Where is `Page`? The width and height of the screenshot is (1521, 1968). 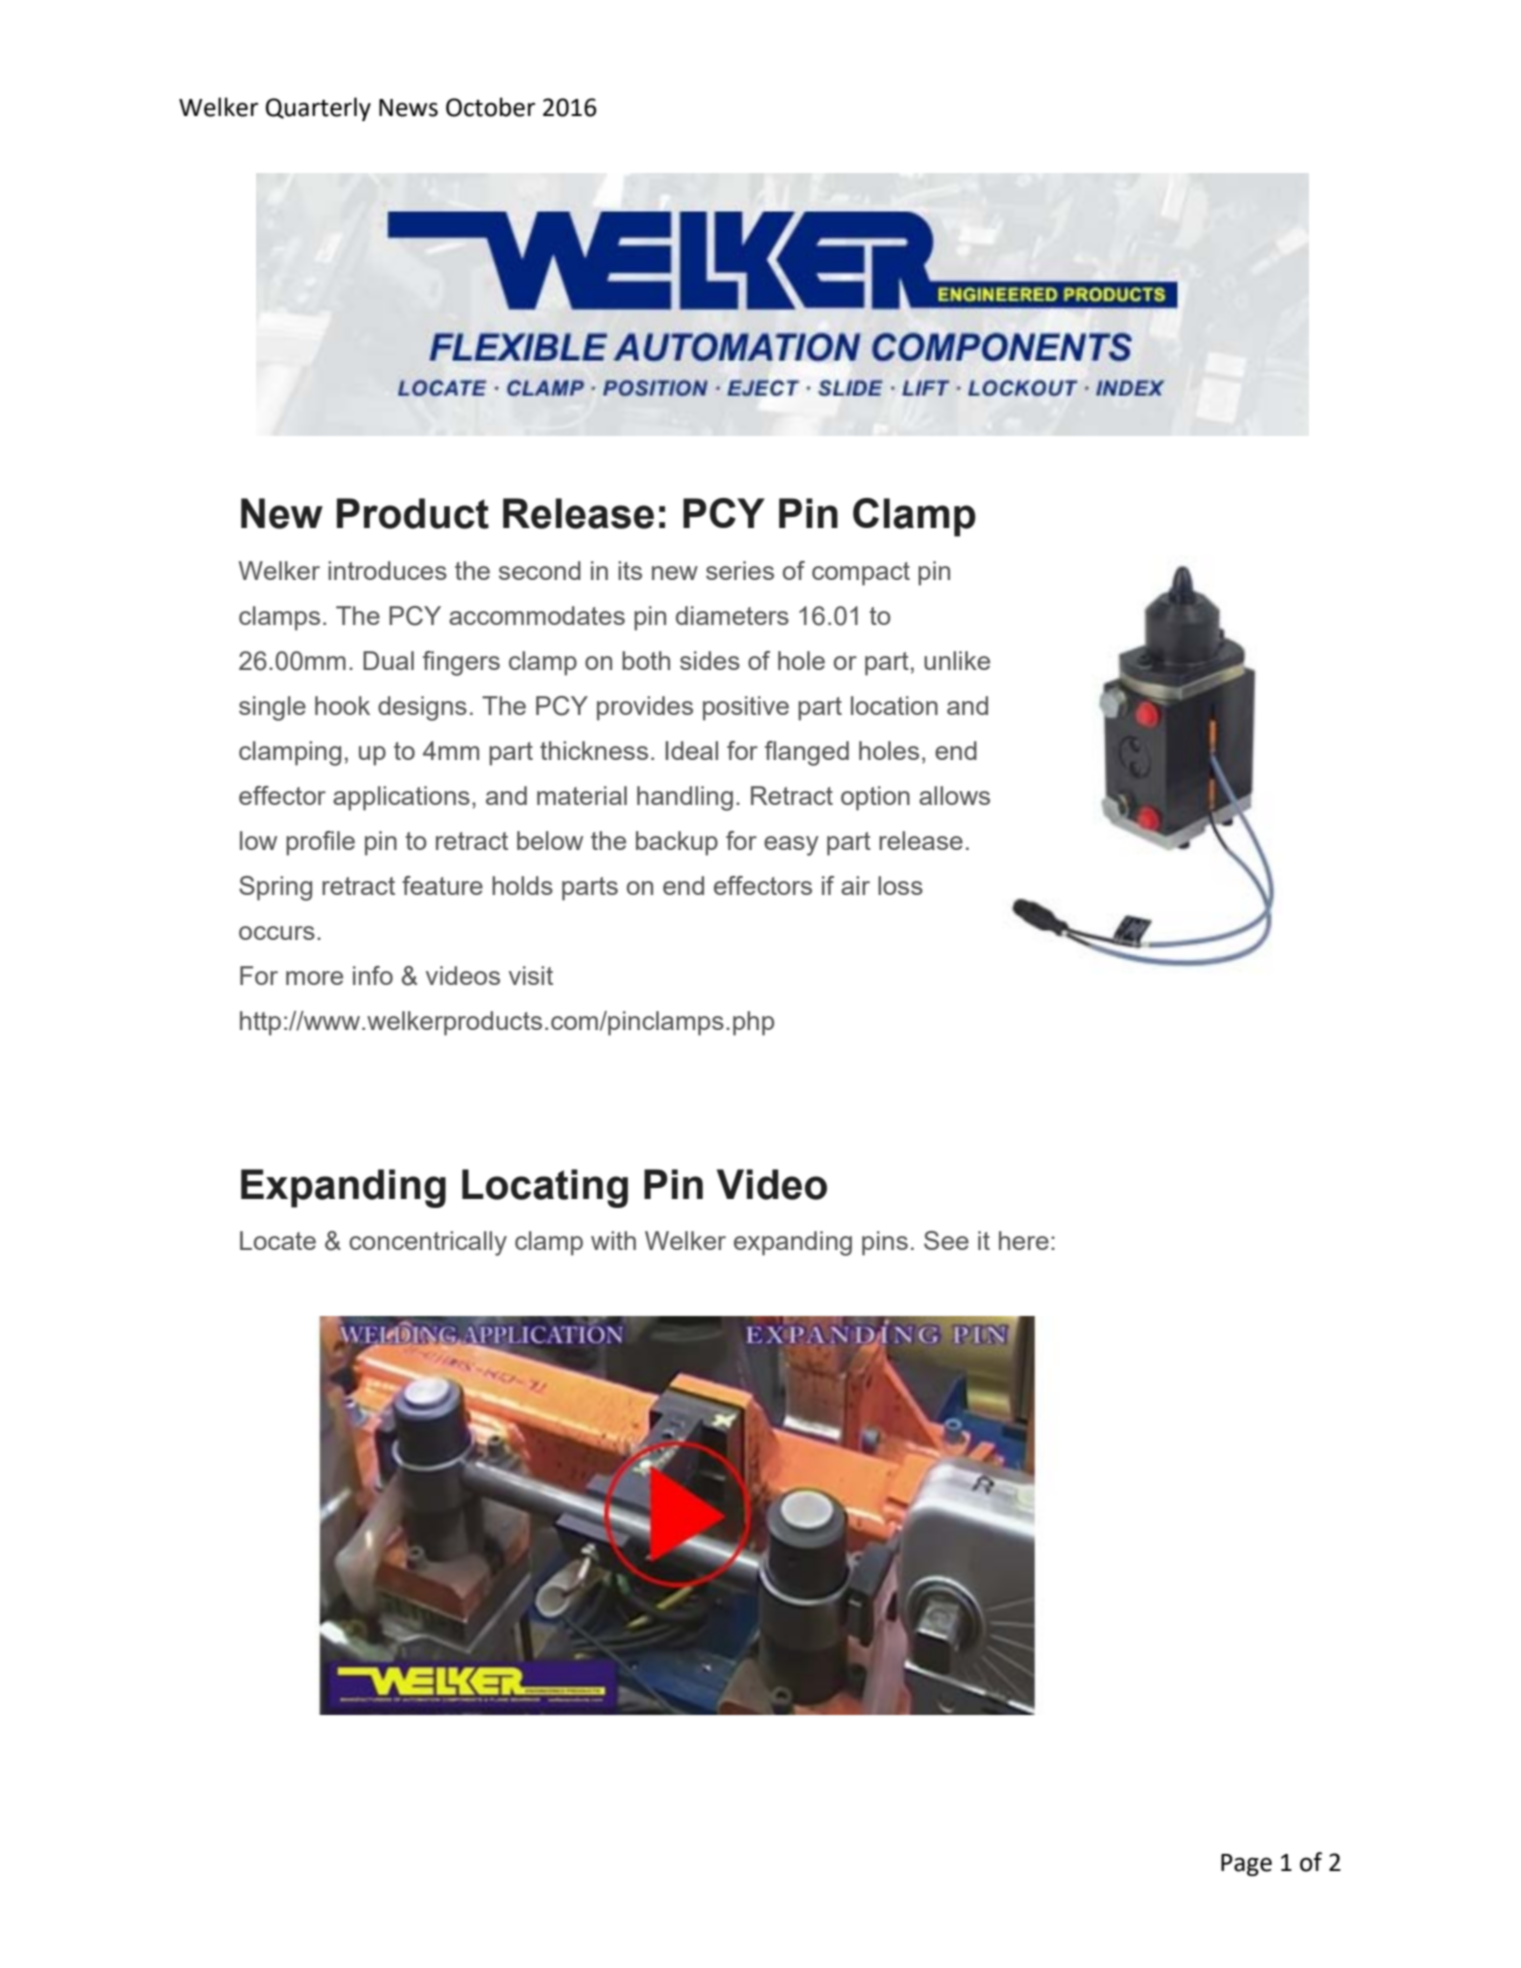
Page is located at coordinates (1246, 1865).
